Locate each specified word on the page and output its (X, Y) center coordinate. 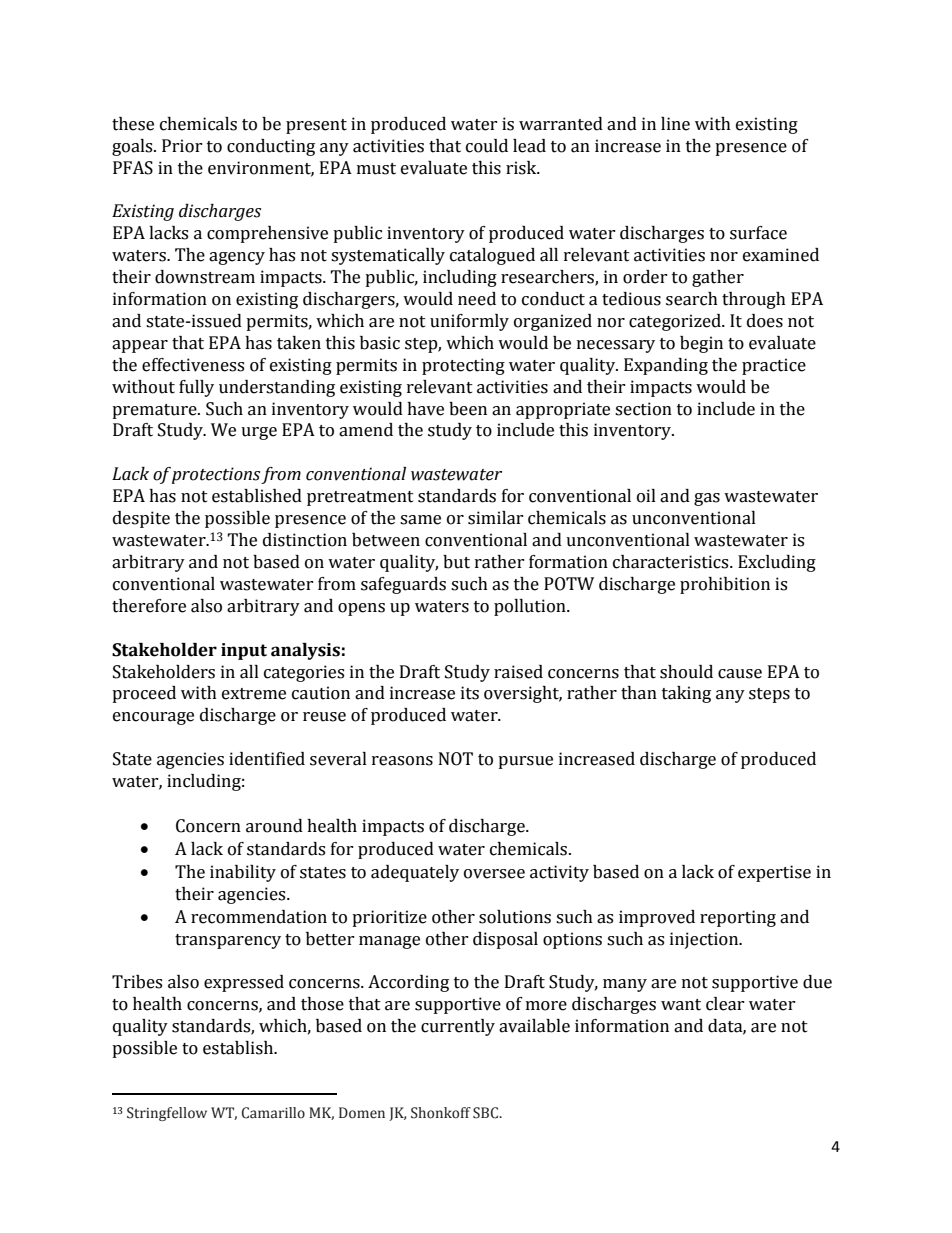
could (487, 146)
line (675, 124)
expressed (244, 983)
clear (725, 1004)
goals (133, 147)
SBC (486, 1113)
